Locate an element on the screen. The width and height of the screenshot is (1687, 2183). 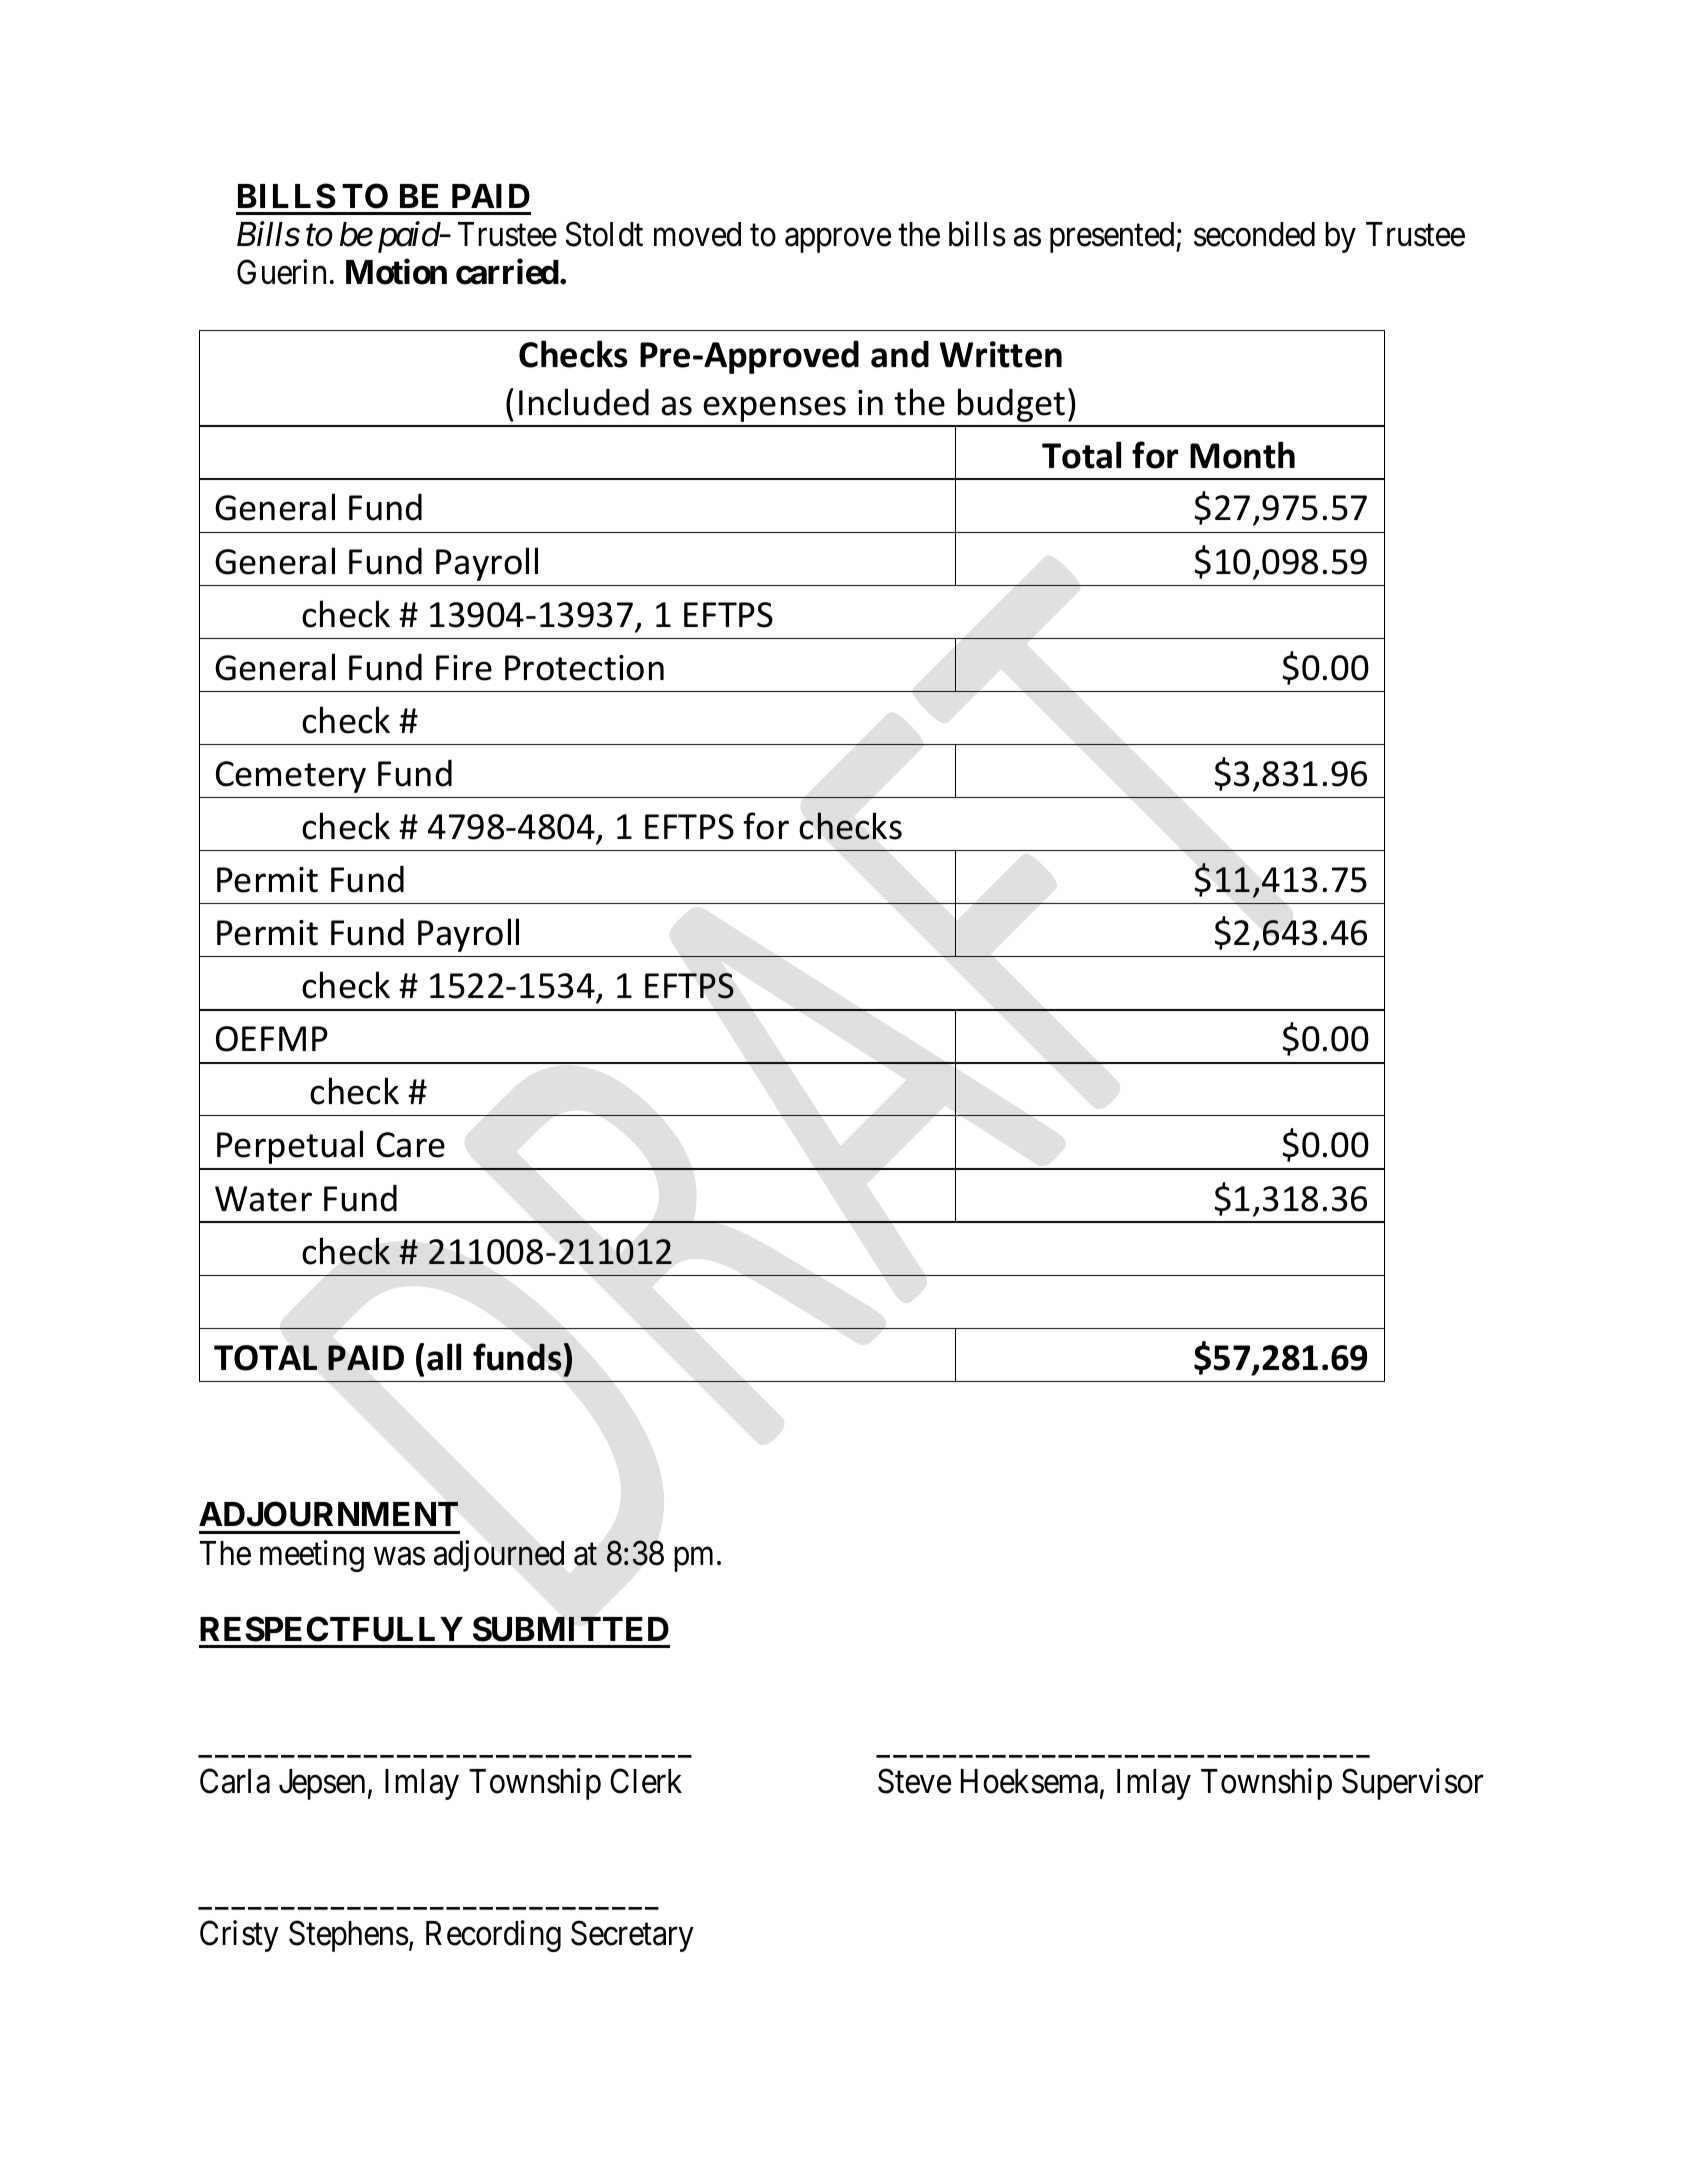
Fire is located at coordinates (464, 668).
